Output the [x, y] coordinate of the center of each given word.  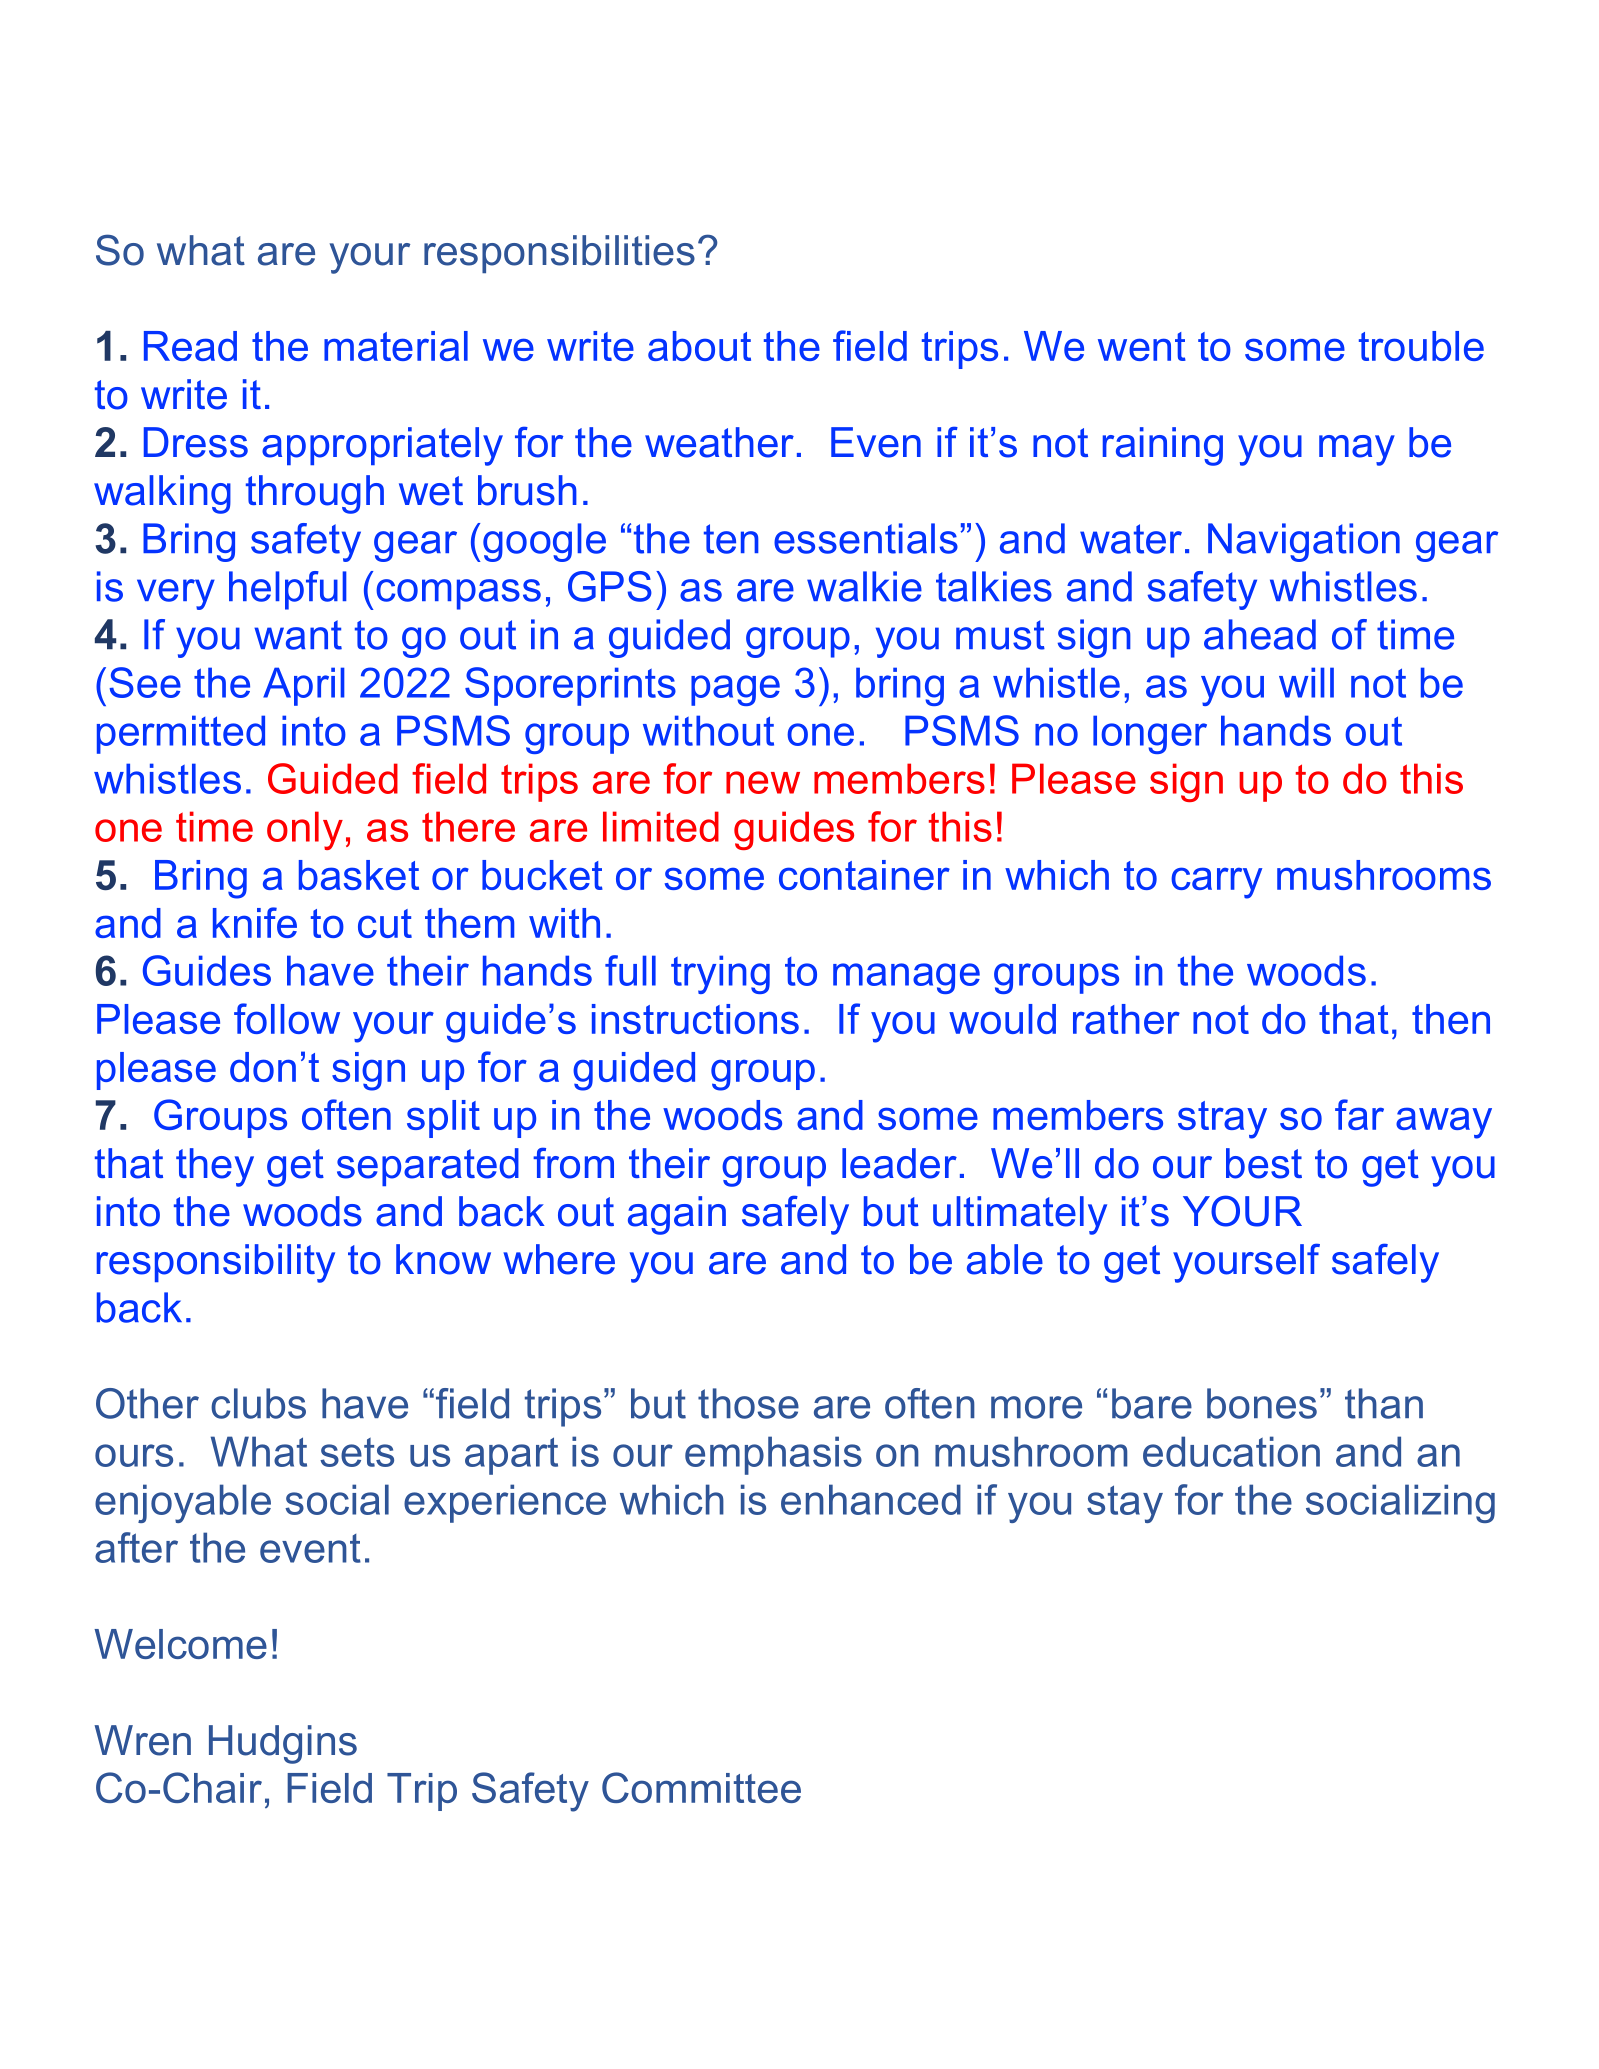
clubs [258, 1403]
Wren [142, 1740]
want [298, 635]
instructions [695, 1019]
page [735, 690]
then [1451, 1019]
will [1306, 682]
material [396, 346]
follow [287, 1018]
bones [1262, 1403]
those [748, 1403]
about [699, 346]
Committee [701, 1787]
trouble [1421, 346]
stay [1125, 1504]
